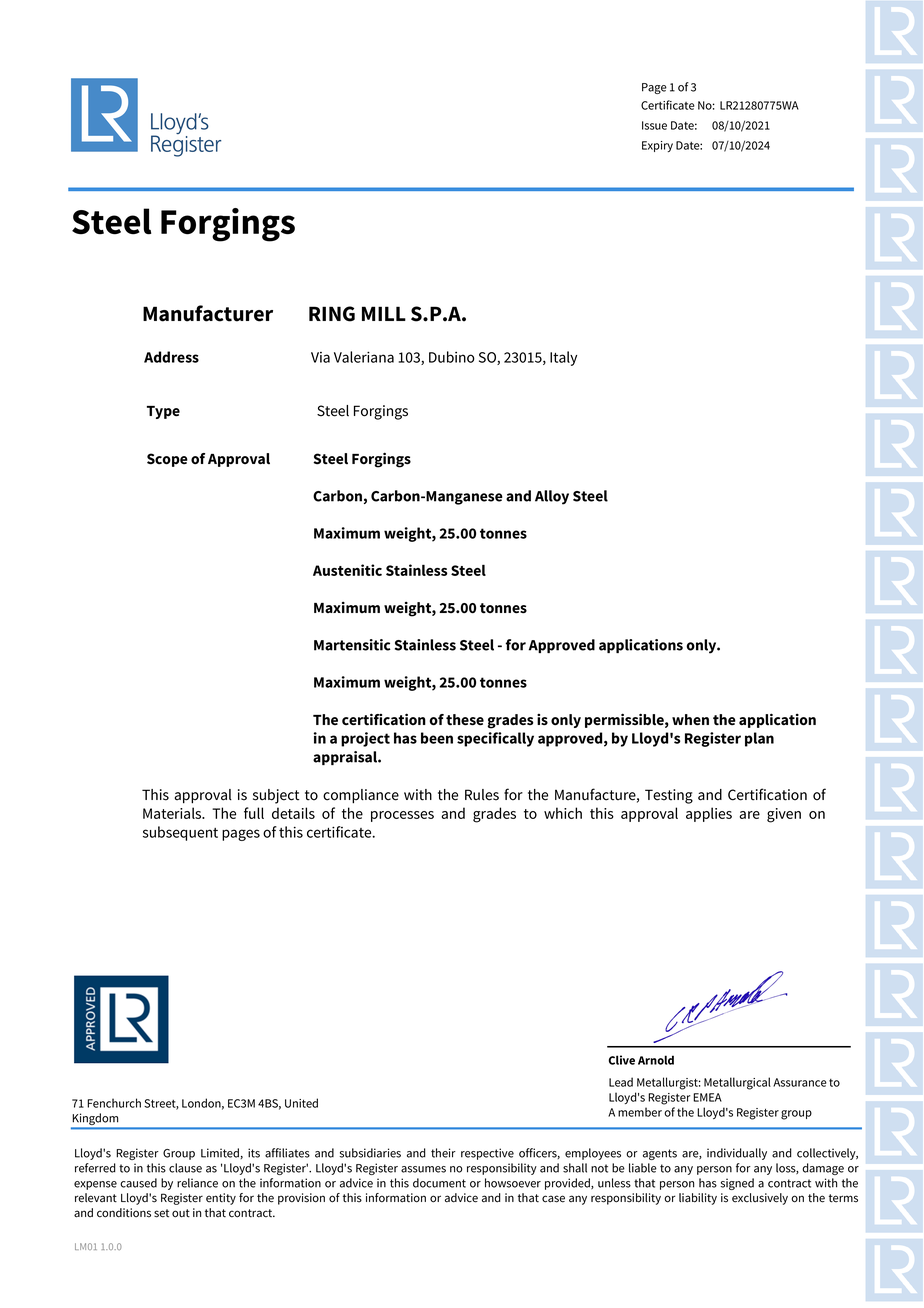  I want to click on subject, so click(276, 796).
